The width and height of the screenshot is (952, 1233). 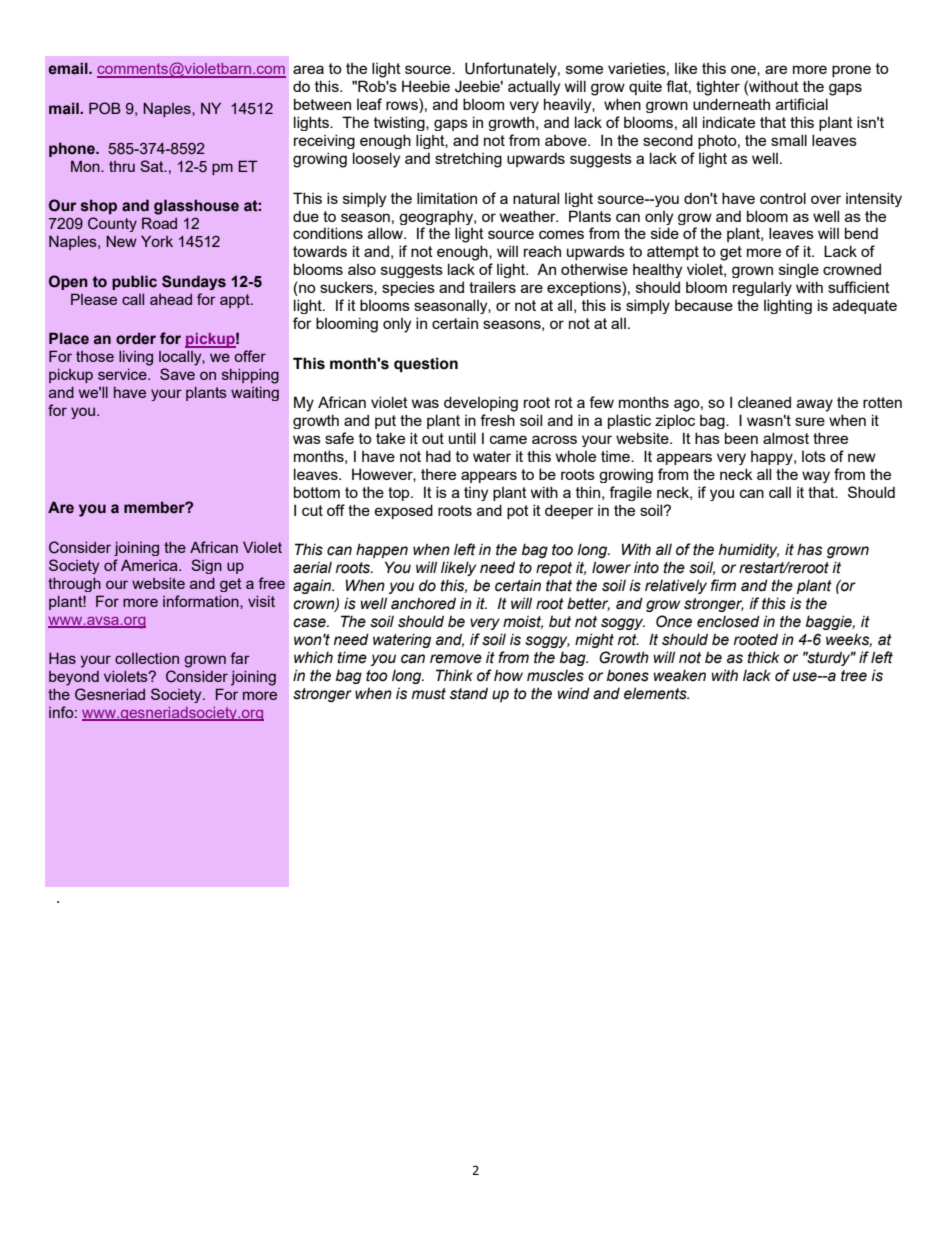 I want to click on artificial, so click(x=802, y=104).
